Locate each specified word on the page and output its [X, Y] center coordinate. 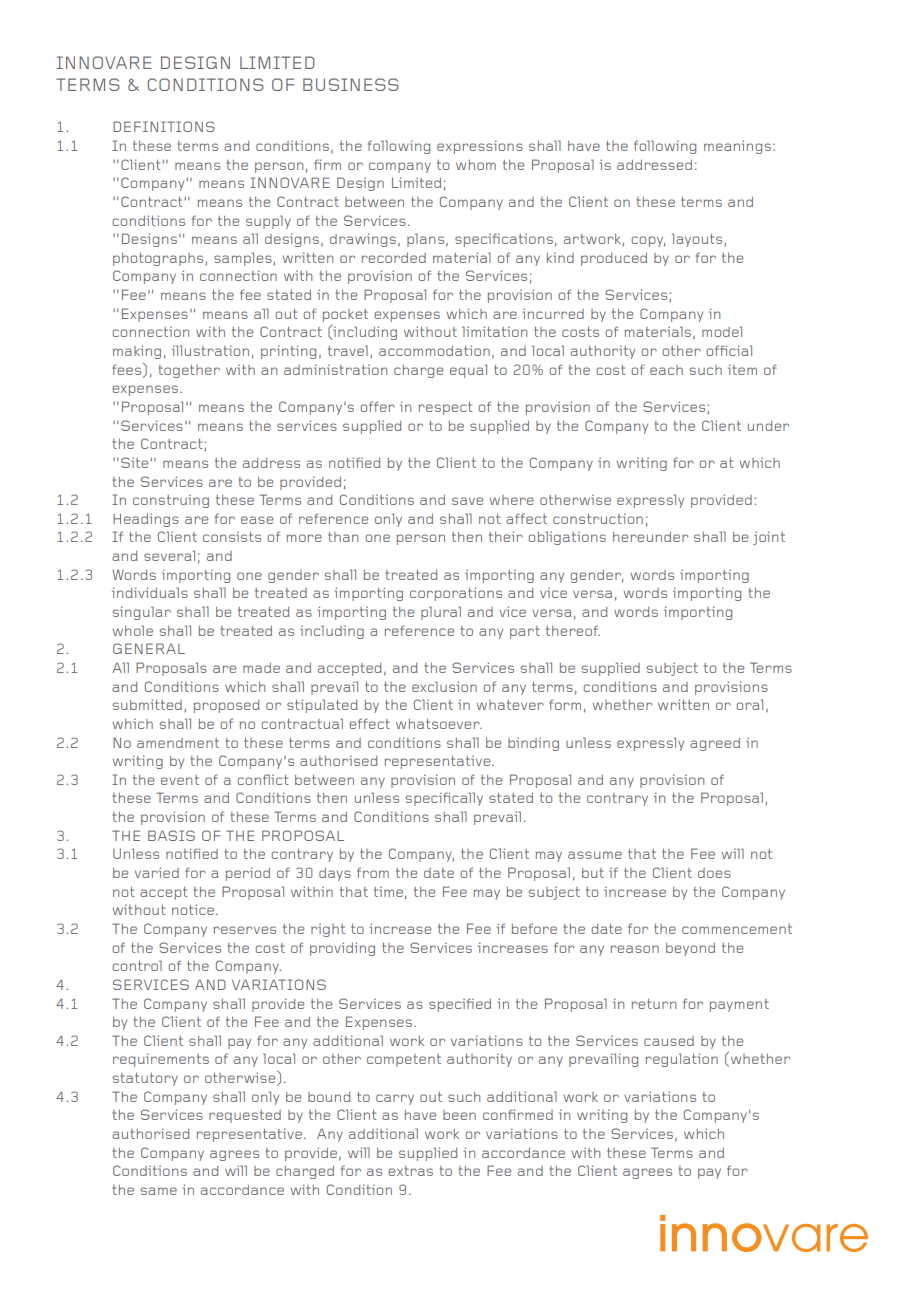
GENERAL [149, 648]
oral [750, 704]
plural [441, 613]
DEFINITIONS [164, 126]
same [159, 1191]
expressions [480, 147]
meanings [737, 147]
